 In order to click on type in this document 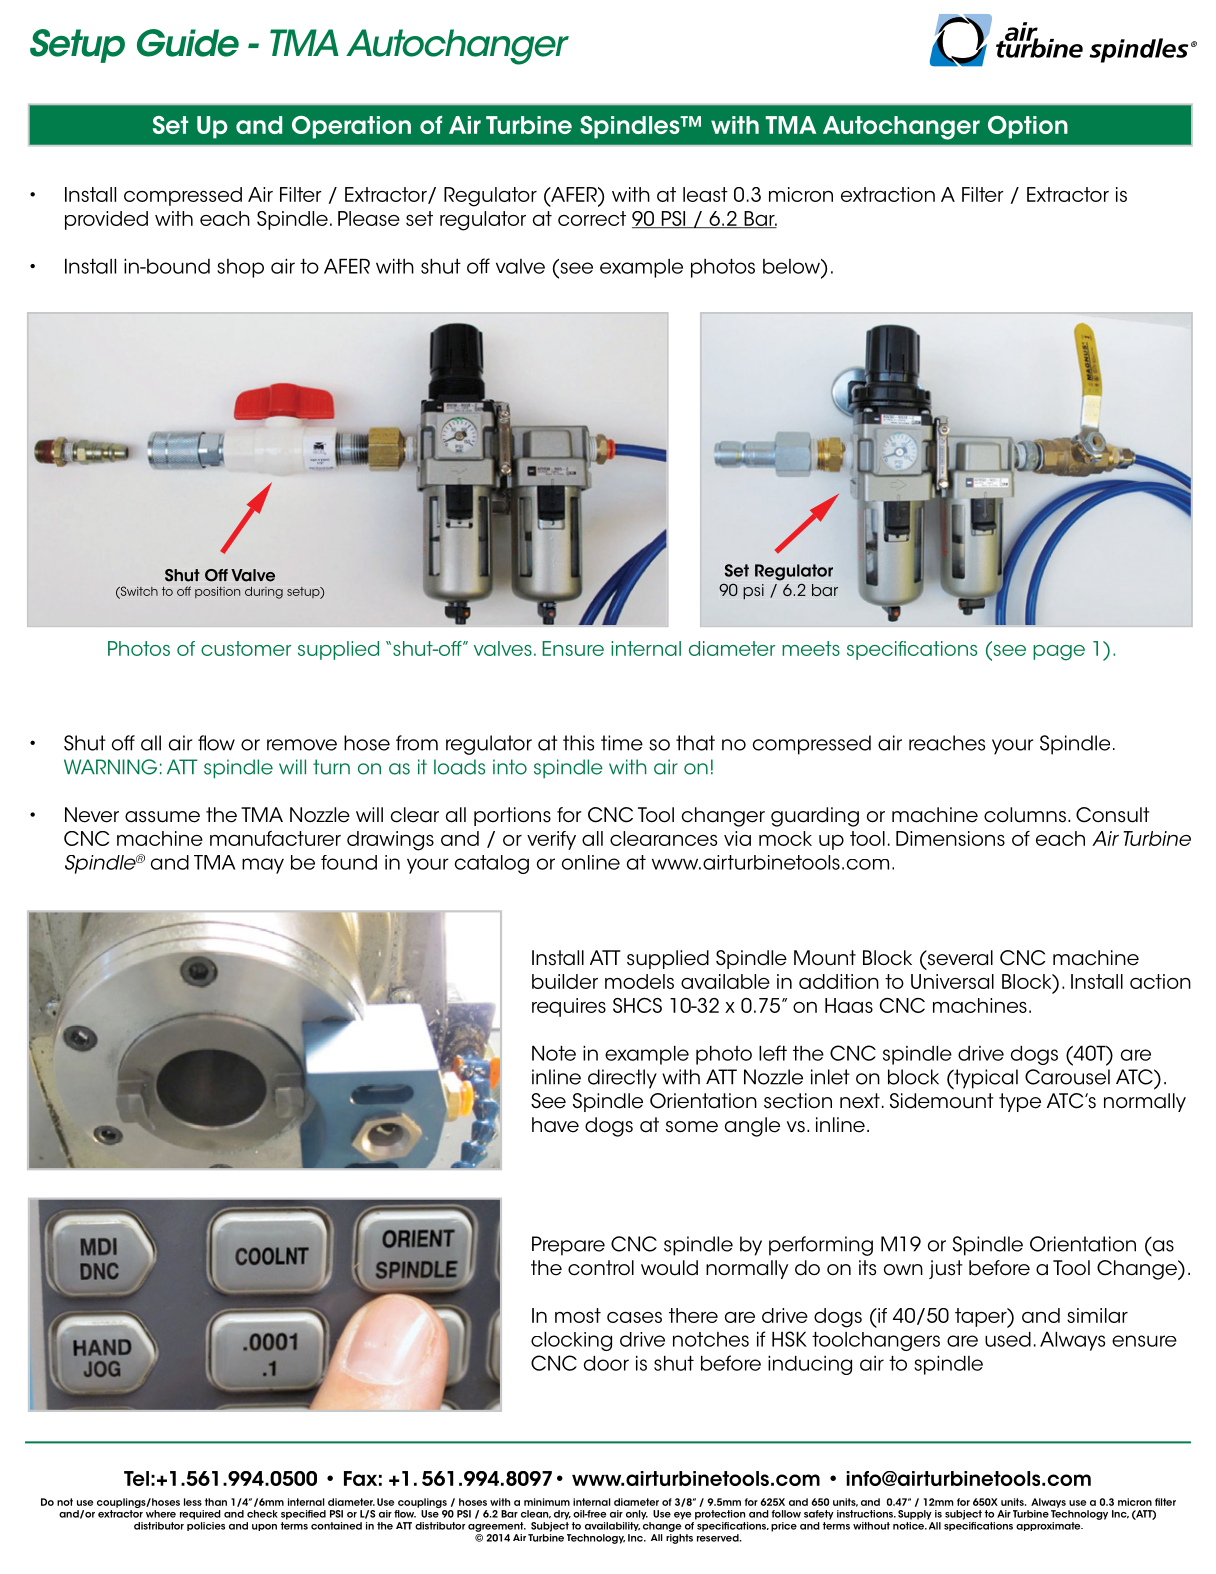, I will do `click(1020, 1102)`.
